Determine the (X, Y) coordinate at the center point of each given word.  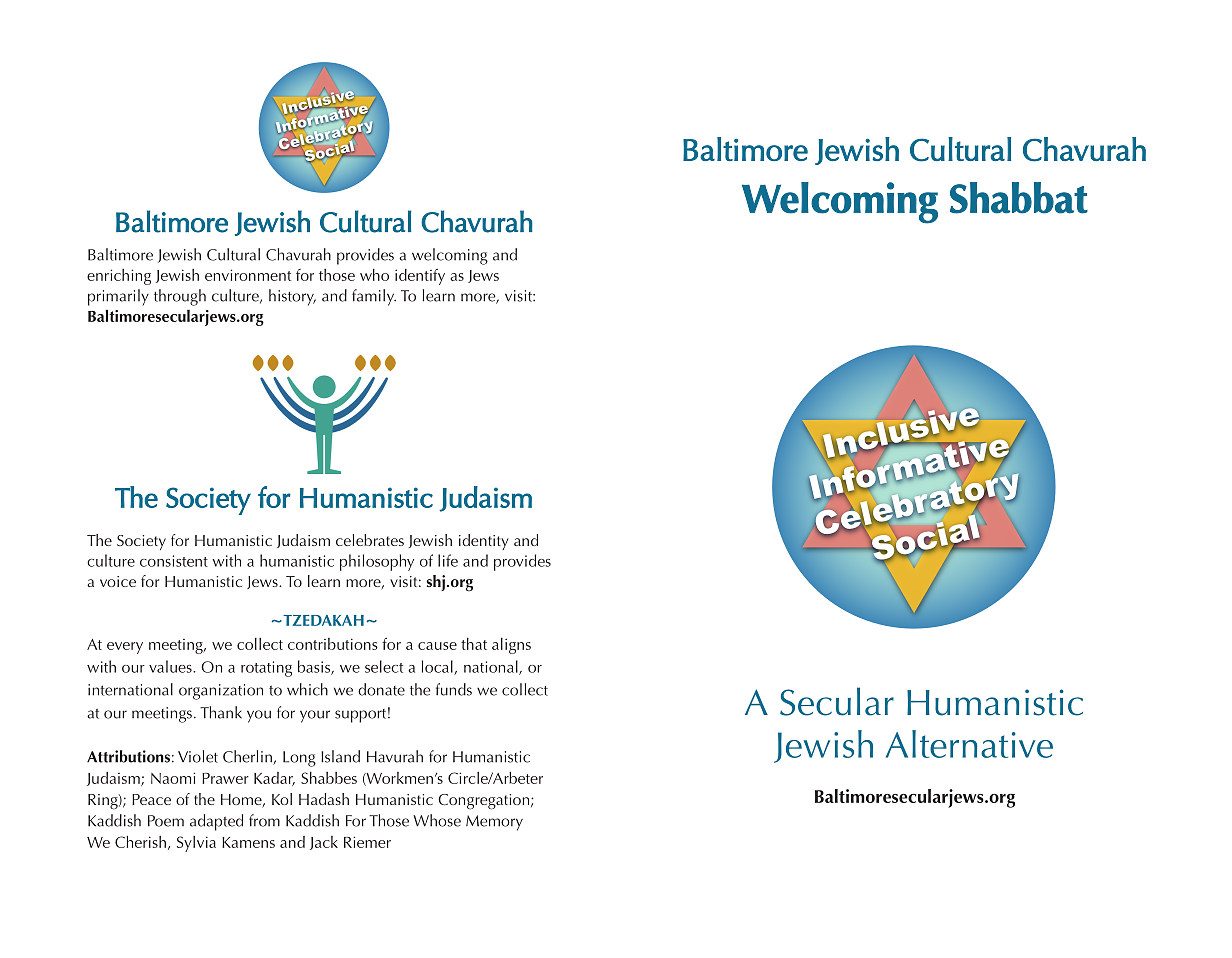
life (448, 560)
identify (420, 277)
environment (248, 275)
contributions (333, 644)
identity (484, 542)
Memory (494, 823)
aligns (511, 646)
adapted (216, 822)
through (180, 297)
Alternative (969, 744)
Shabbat (1019, 198)
